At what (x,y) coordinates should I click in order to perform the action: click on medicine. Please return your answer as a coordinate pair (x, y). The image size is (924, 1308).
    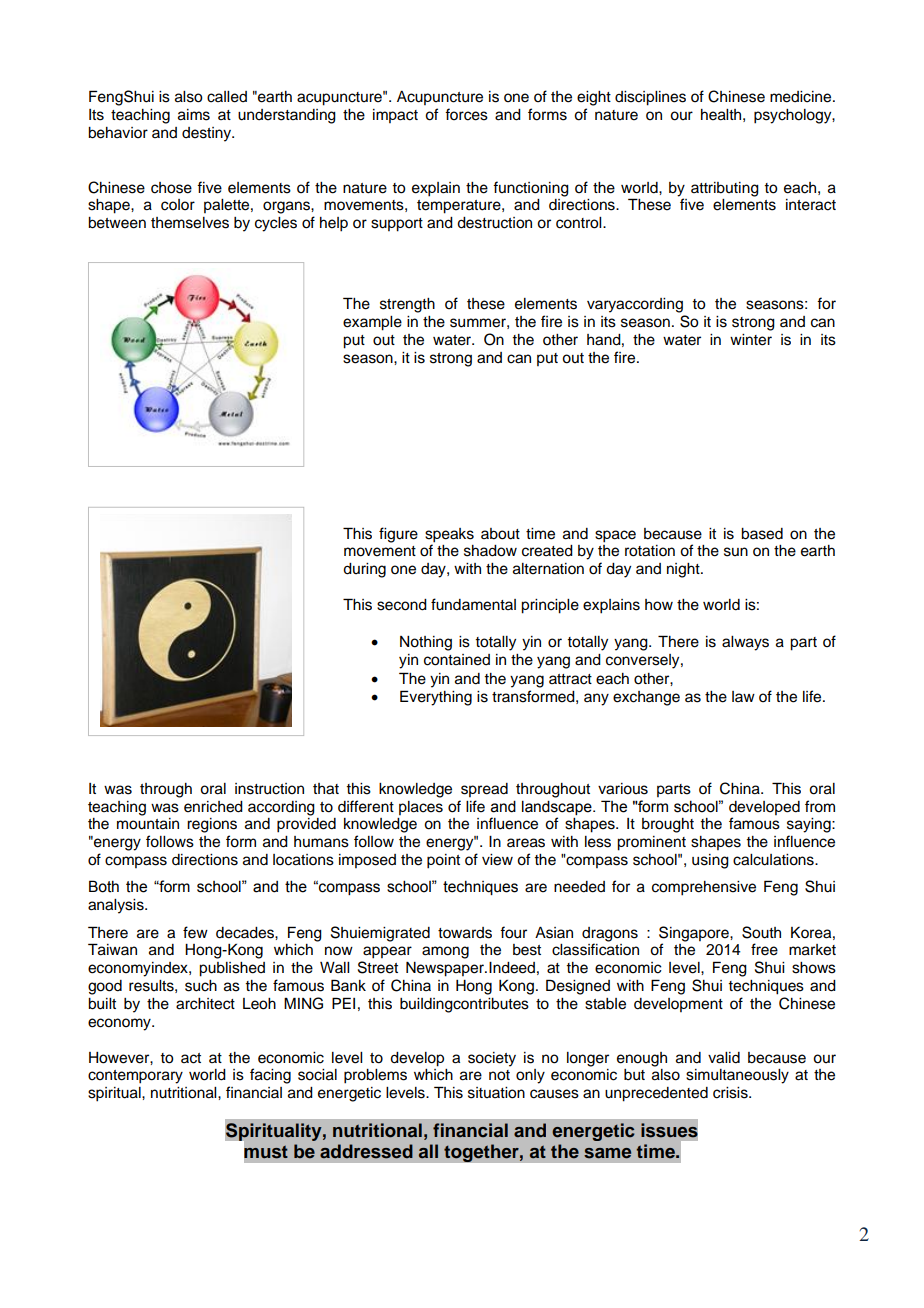
    Looking at the image, I should click on (802, 97).
